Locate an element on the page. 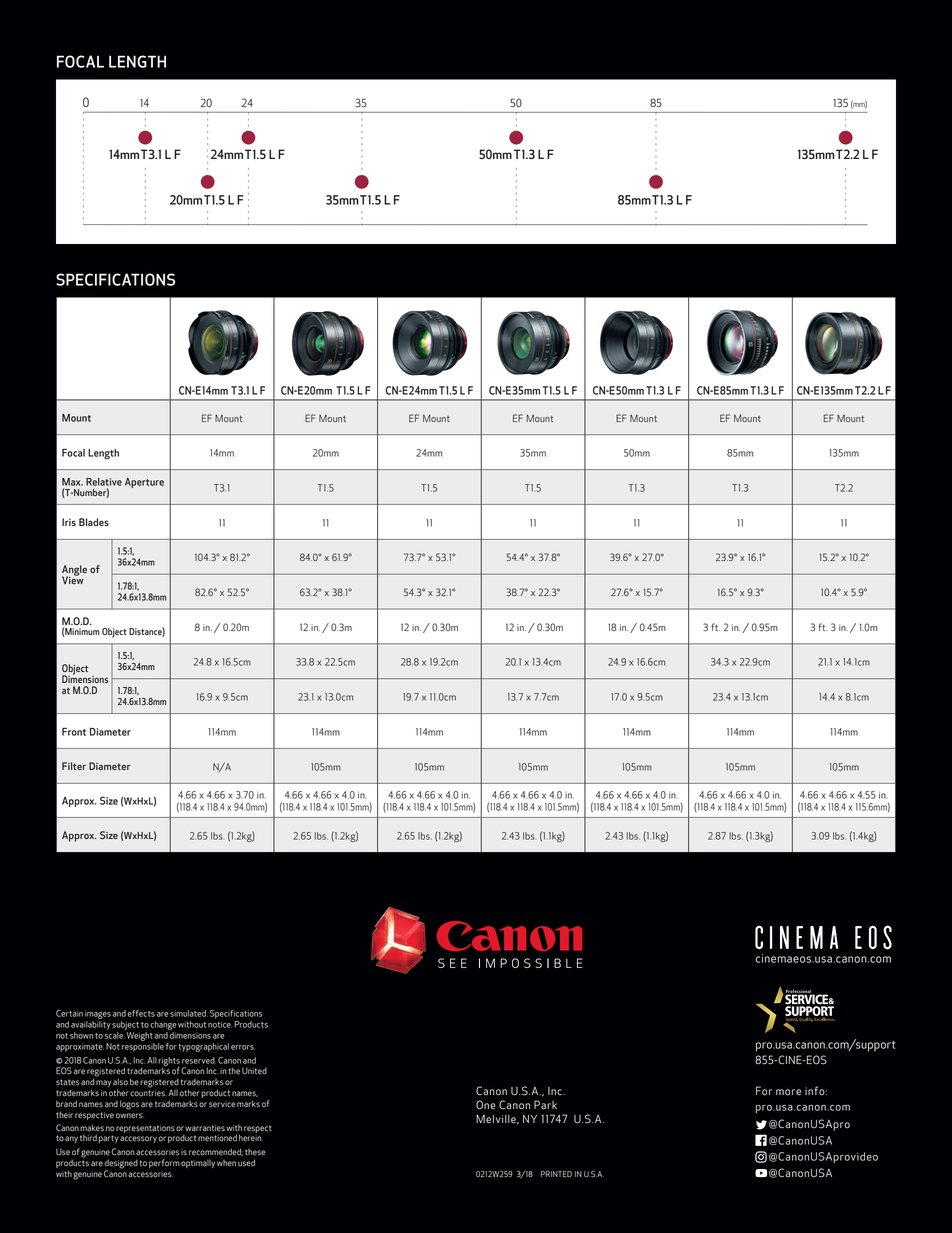 The height and width of the document is (1233, 952). Front is located at coordinates (74, 732).
